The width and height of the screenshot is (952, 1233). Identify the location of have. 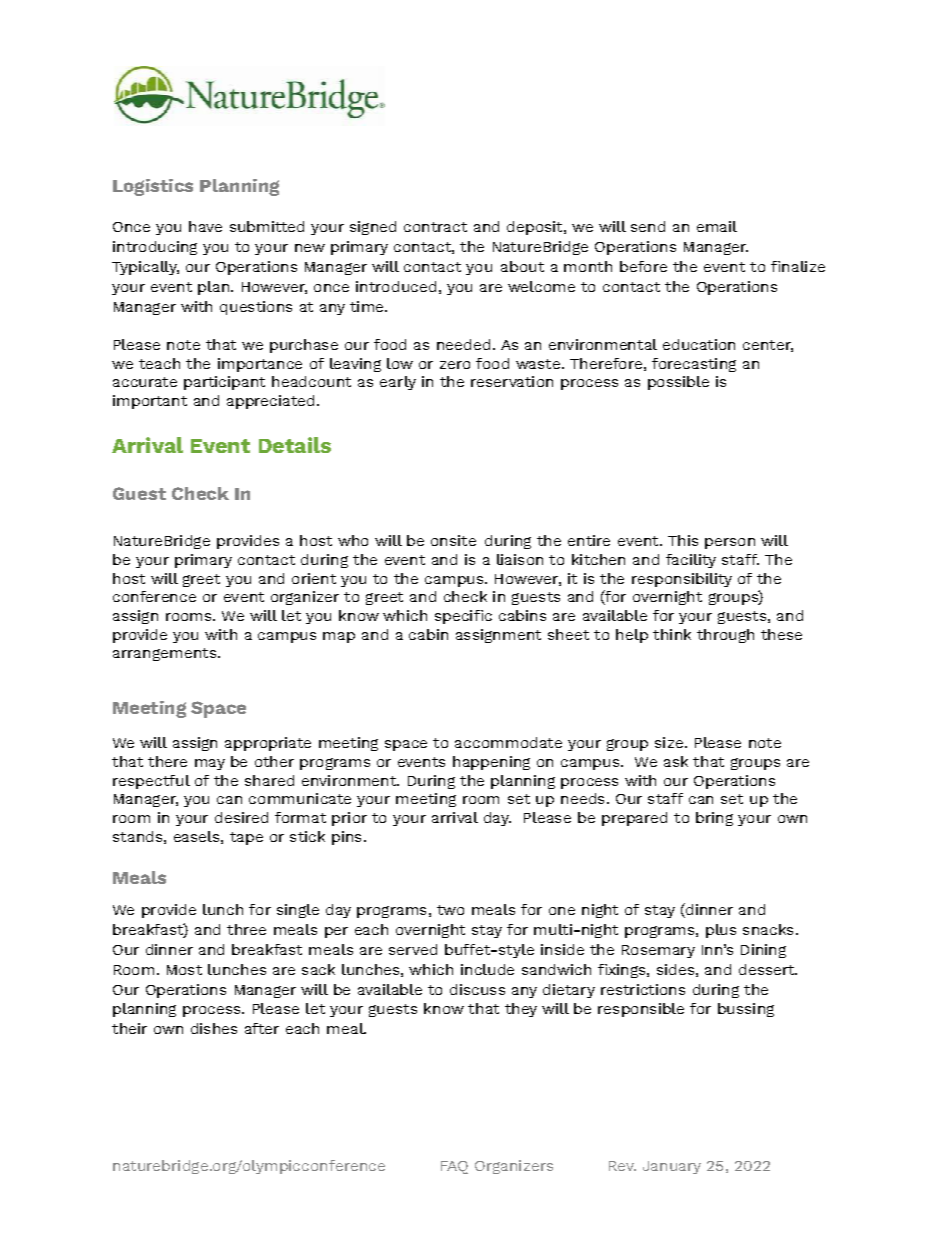
(205, 226).
